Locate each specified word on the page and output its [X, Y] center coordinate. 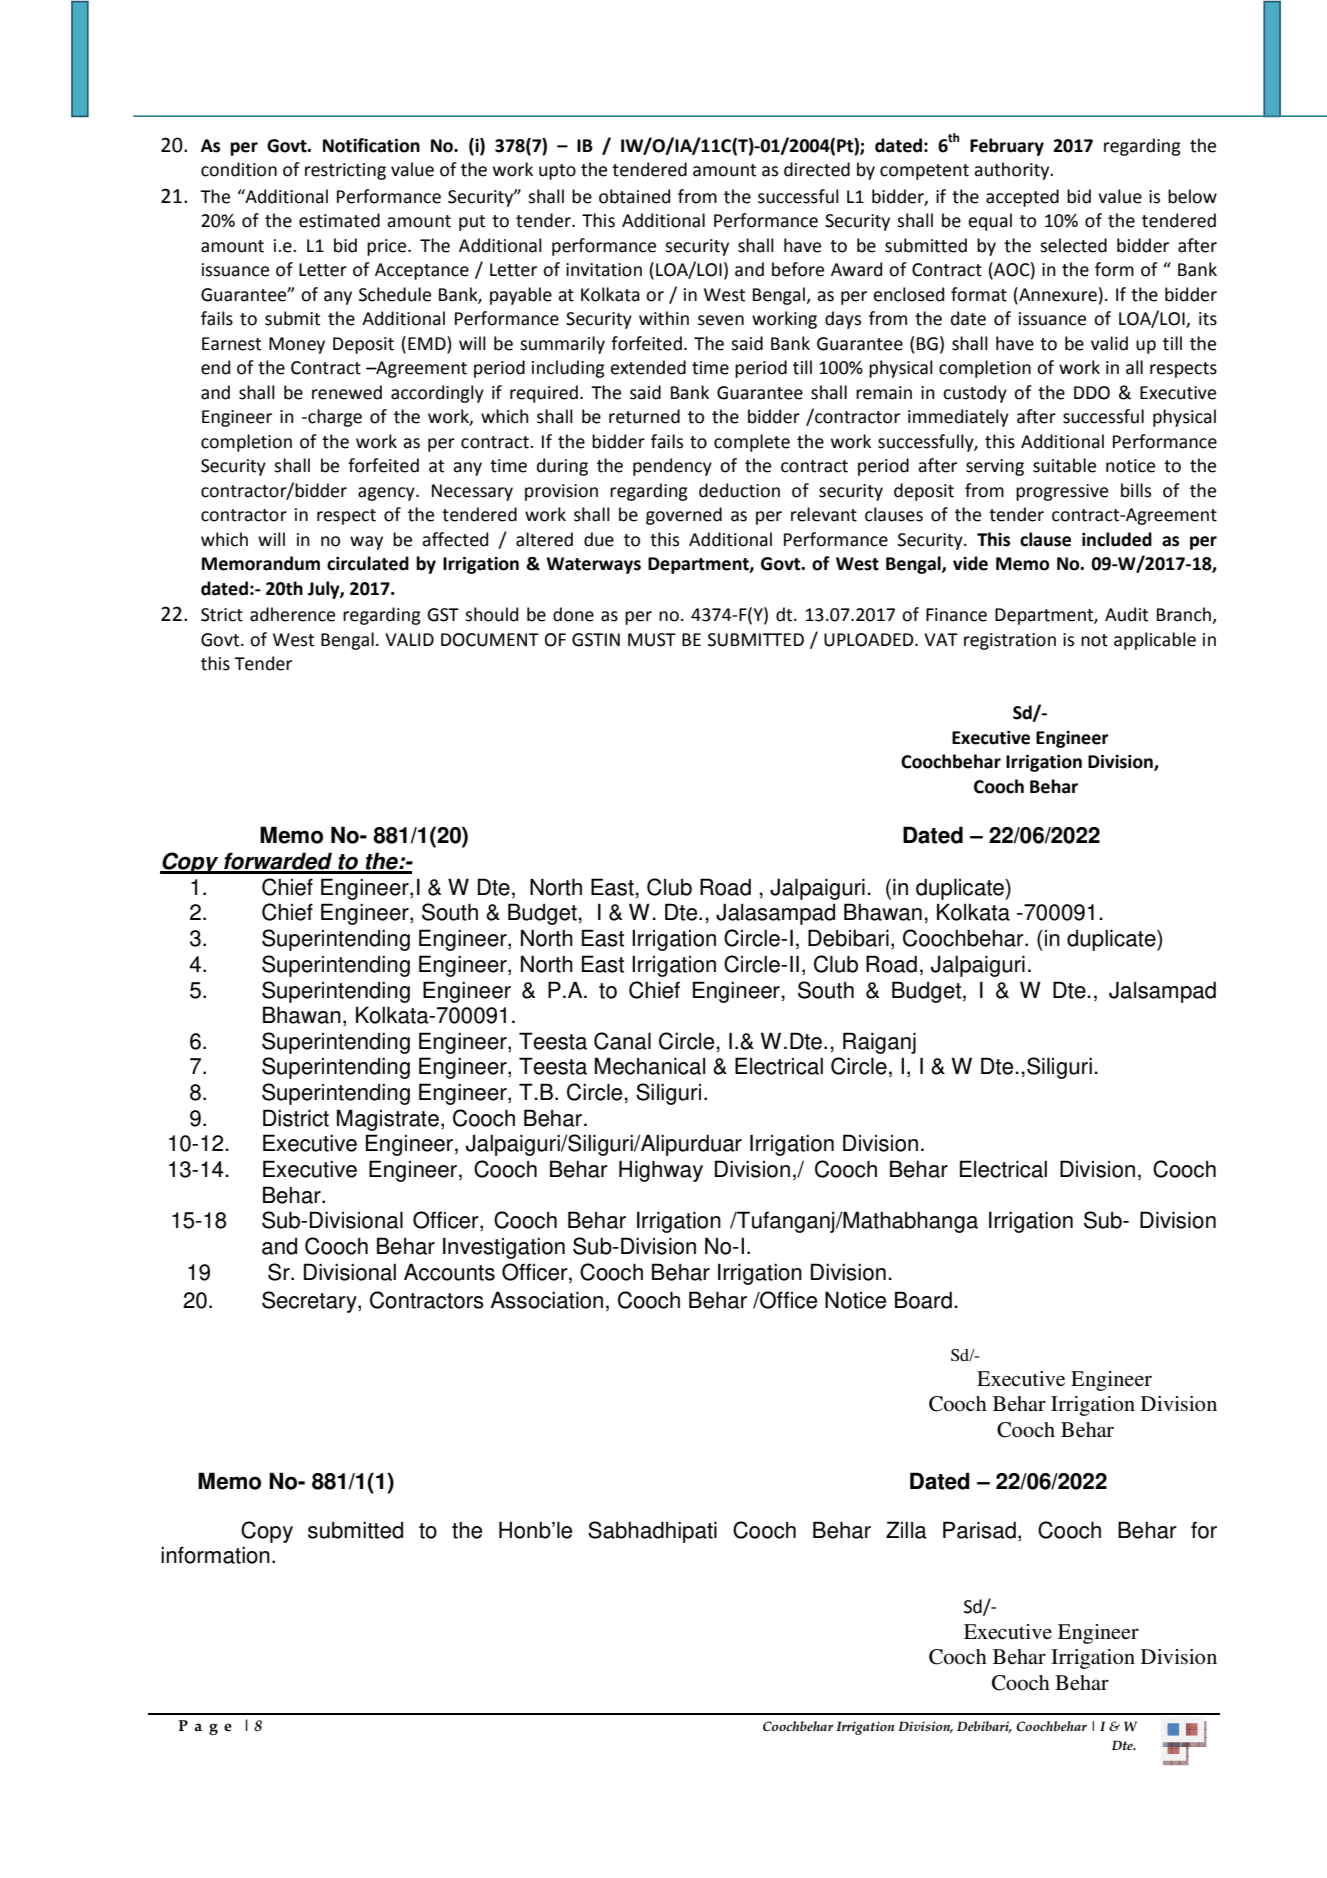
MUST [652, 640]
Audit [1126, 614]
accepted [1022, 198]
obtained [634, 196]
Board [923, 1300]
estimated [339, 220]
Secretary [310, 1302]
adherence [292, 614]
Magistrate [388, 1120]
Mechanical [650, 1066]
